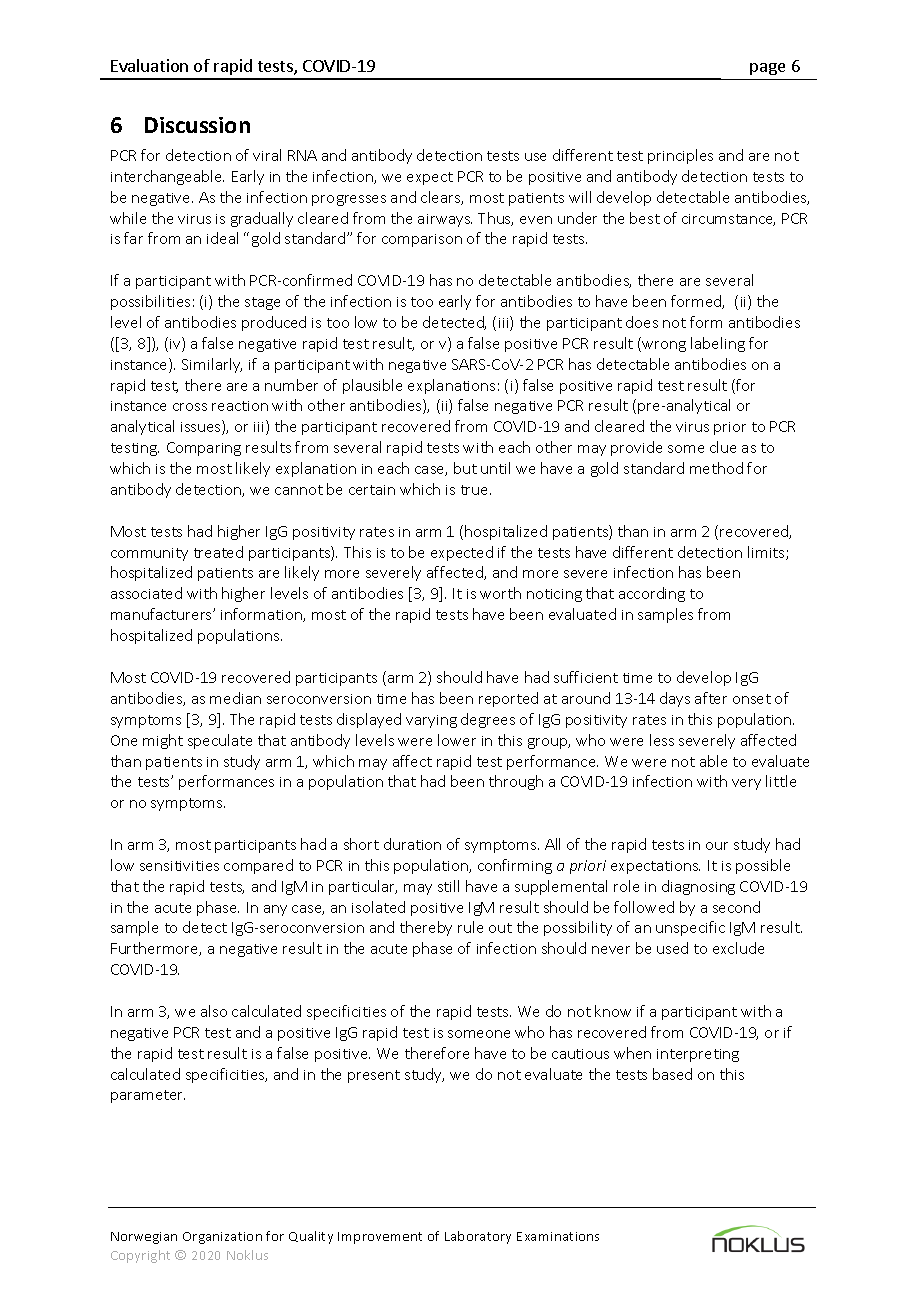 This image has width=924, height=1309. Describe the element at coordinates (235, 698) in the image. I see `median` at that location.
